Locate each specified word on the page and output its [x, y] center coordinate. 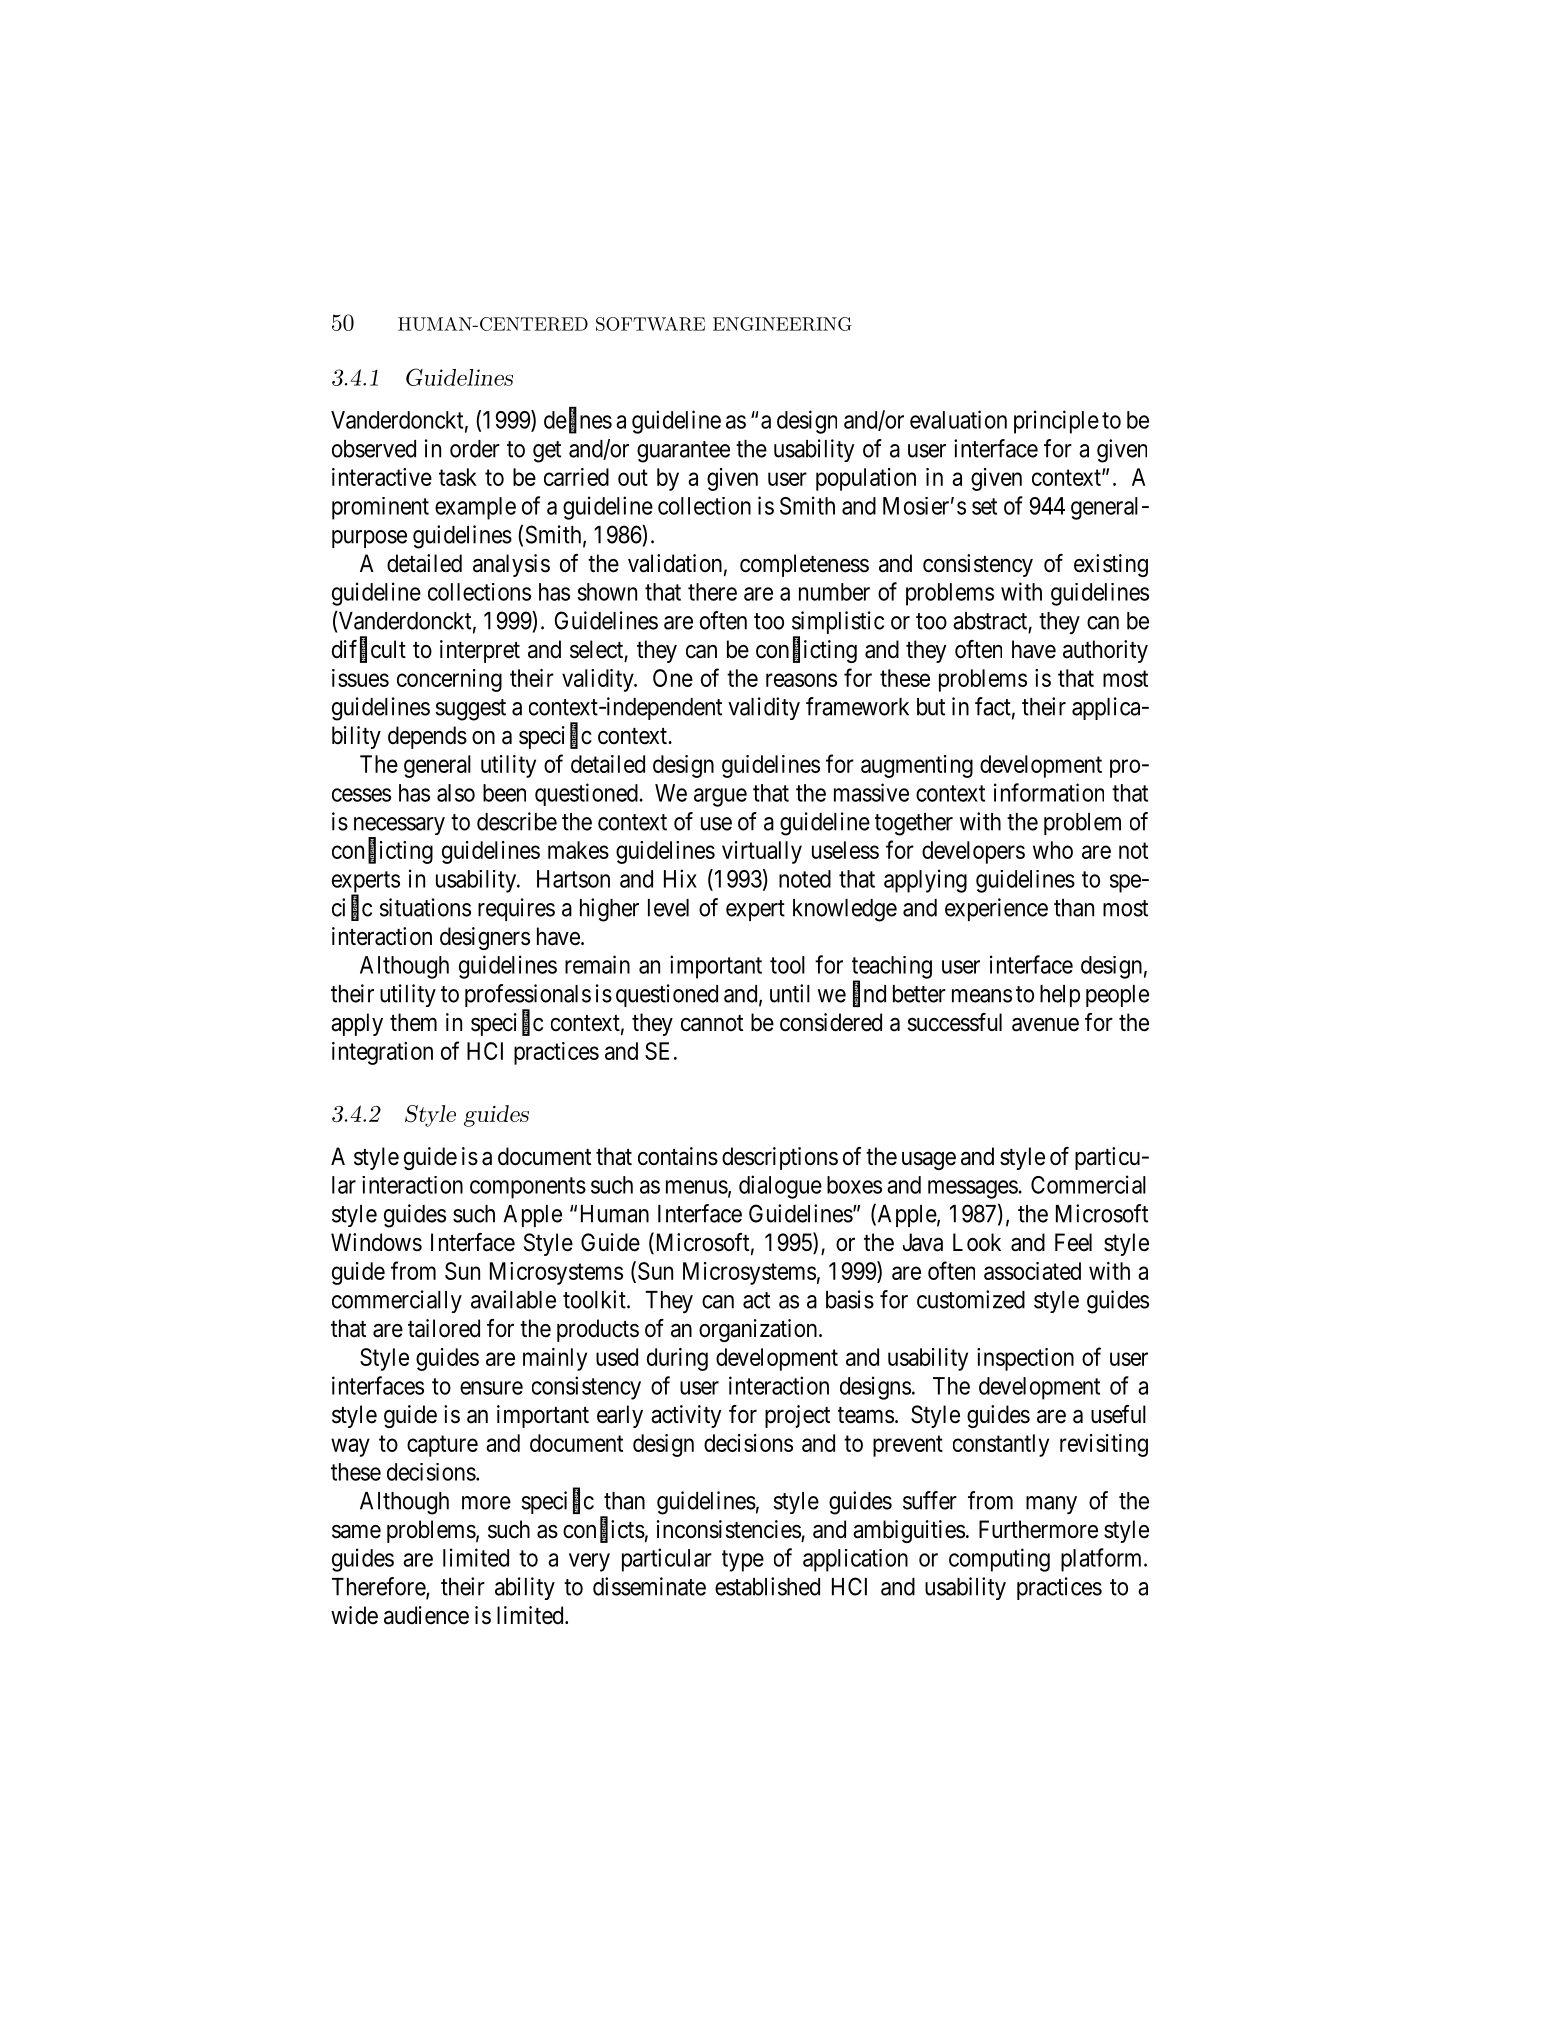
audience [426, 1615]
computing [999, 1560]
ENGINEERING [782, 324]
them [413, 1022]
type [743, 1561]
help [1060, 996]
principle [1056, 422]
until [790, 993]
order [475, 449]
